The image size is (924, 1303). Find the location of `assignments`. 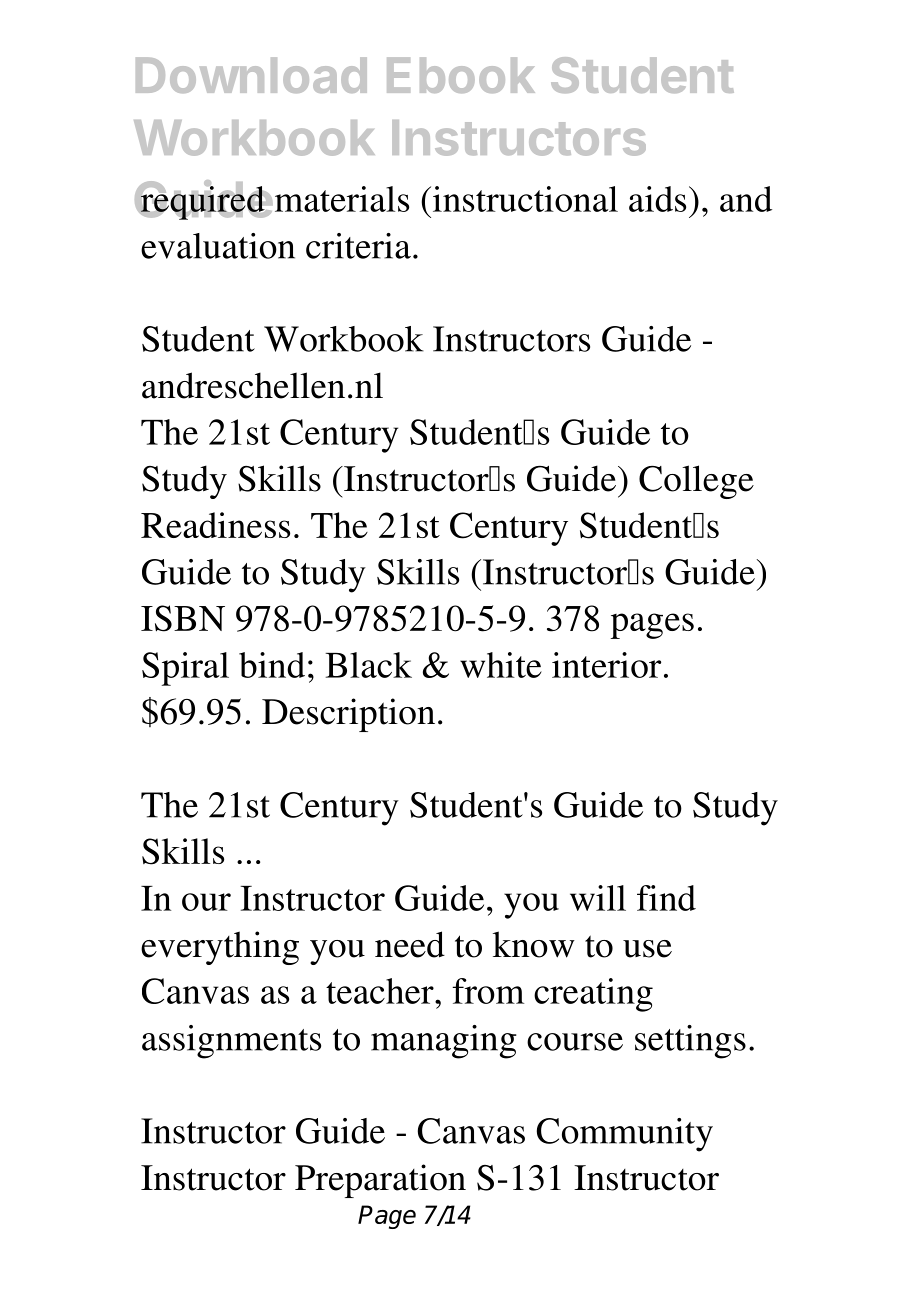

assignments is located at coordinates (231, 1042).
